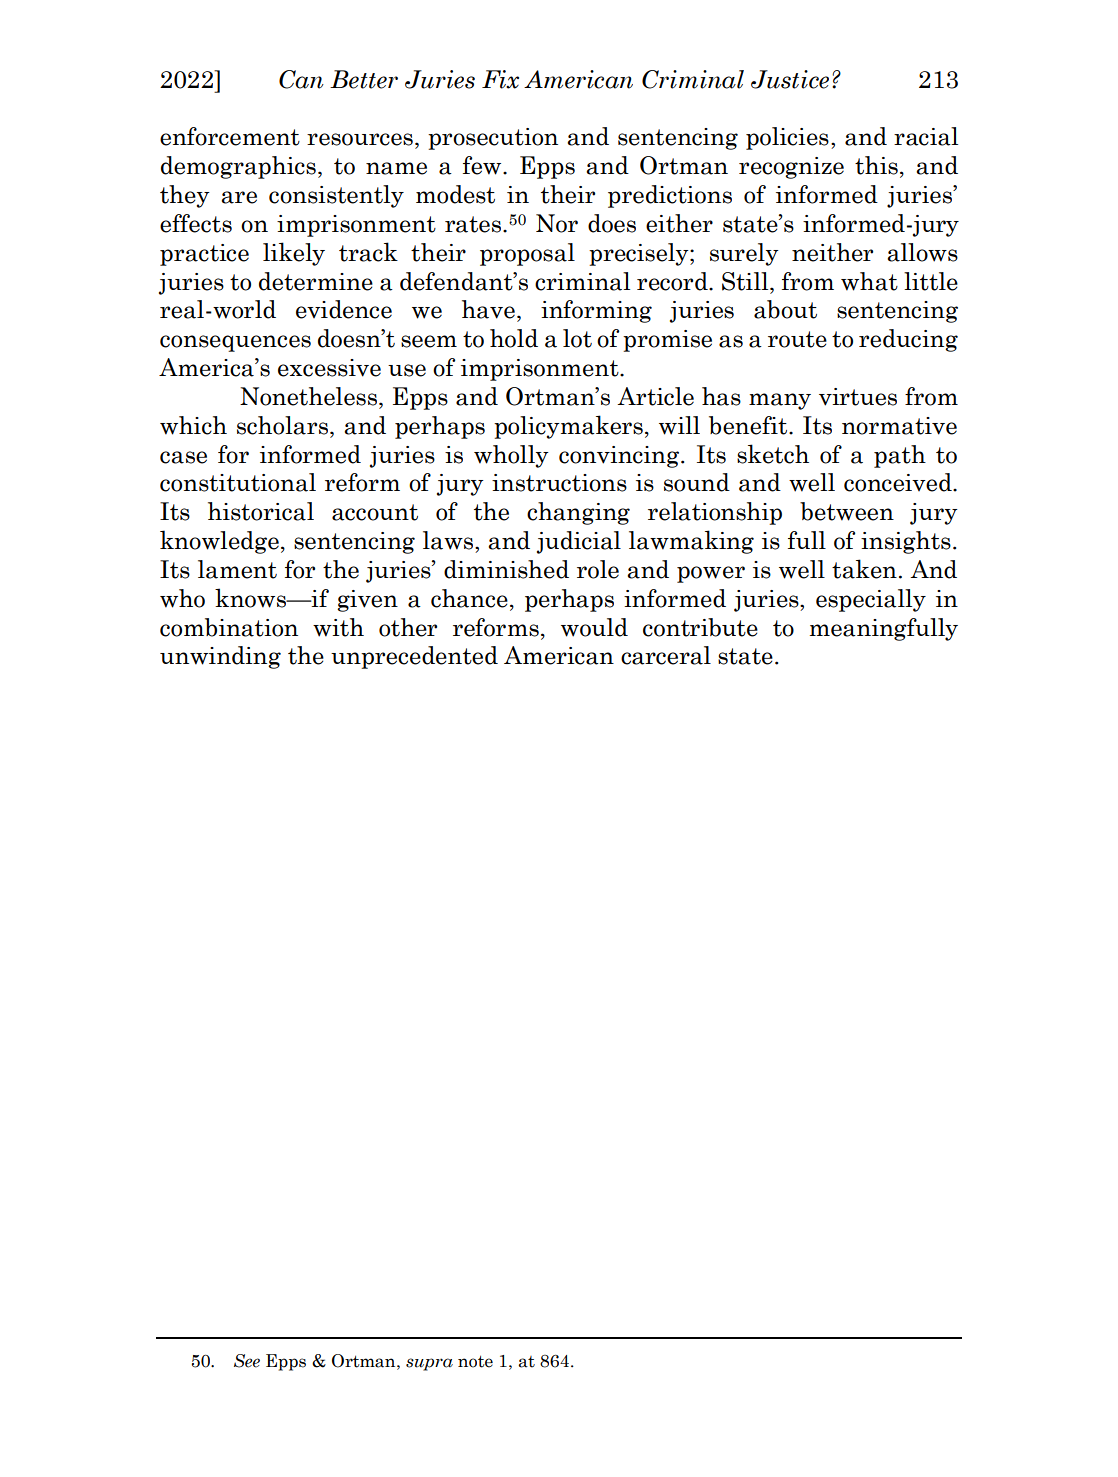 This document has width=1118, height=1477. What do you see at coordinates (700, 627) in the document?
I see `contribute` at bounding box center [700, 627].
